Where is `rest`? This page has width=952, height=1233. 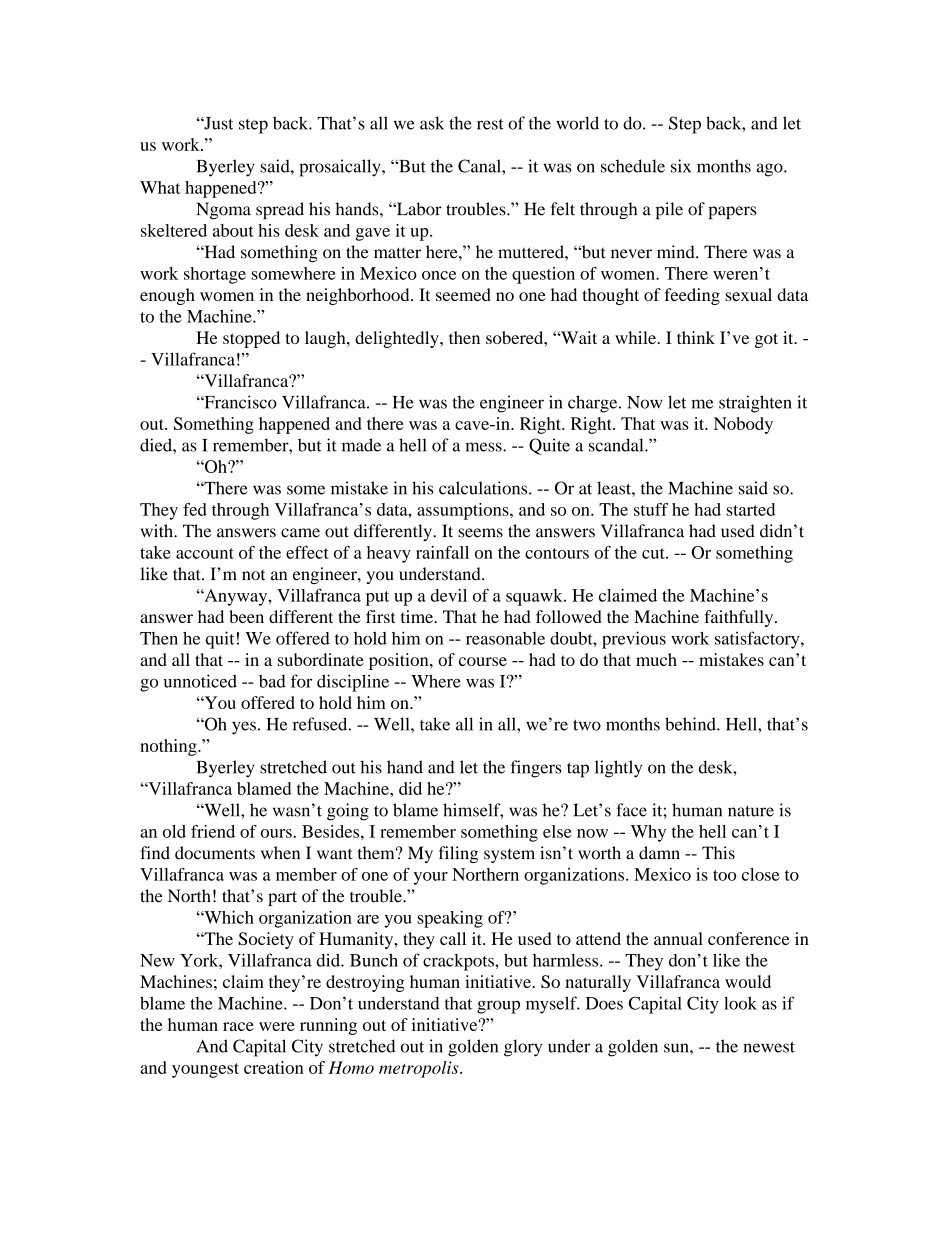
rest is located at coordinates (490, 124).
